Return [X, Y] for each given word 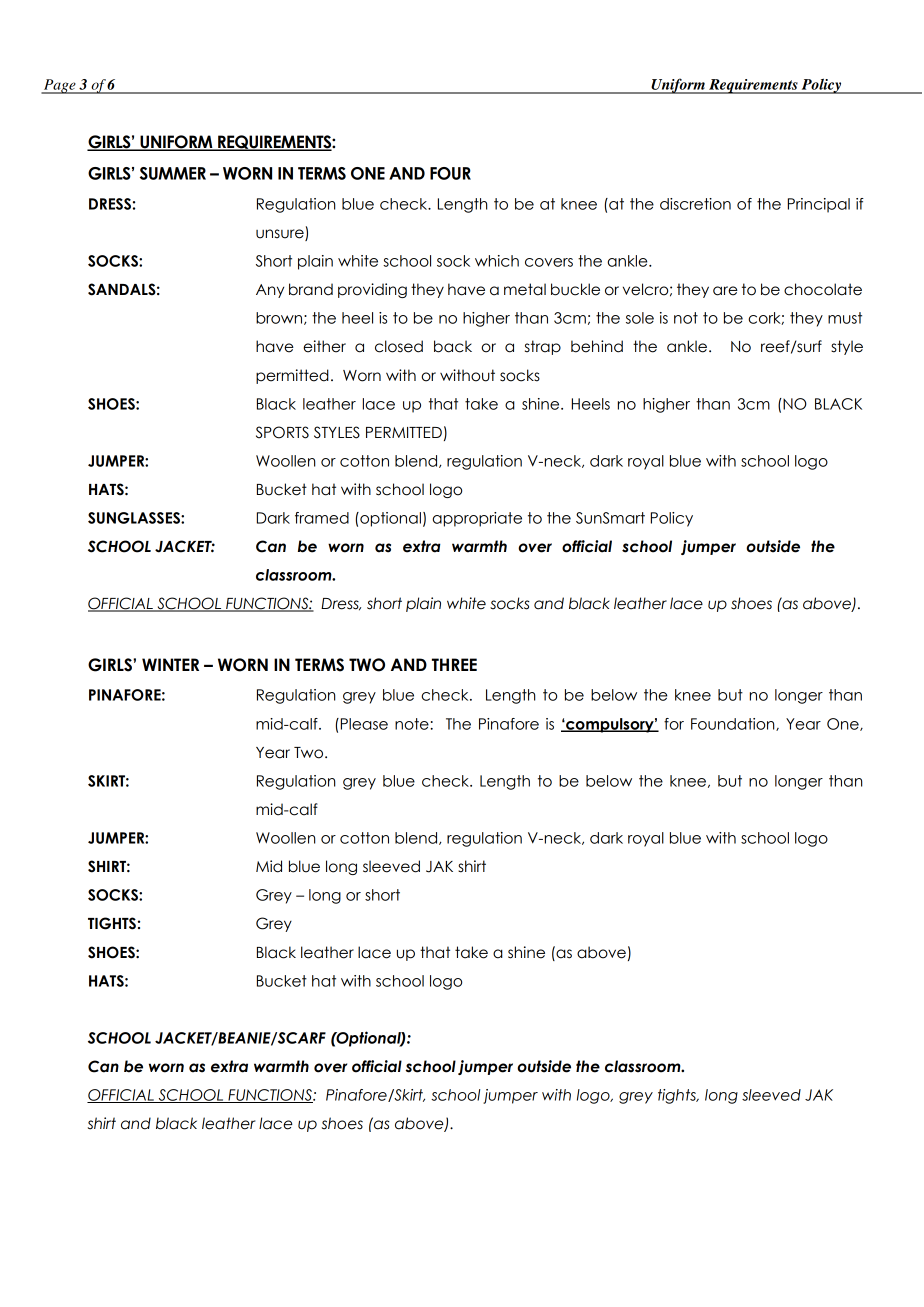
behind [597, 346]
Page [59, 86]
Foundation [734, 724]
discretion [695, 204]
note [413, 724]
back [453, 346]
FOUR [450, 173]
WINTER [170, 664]
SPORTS [282, 432]
